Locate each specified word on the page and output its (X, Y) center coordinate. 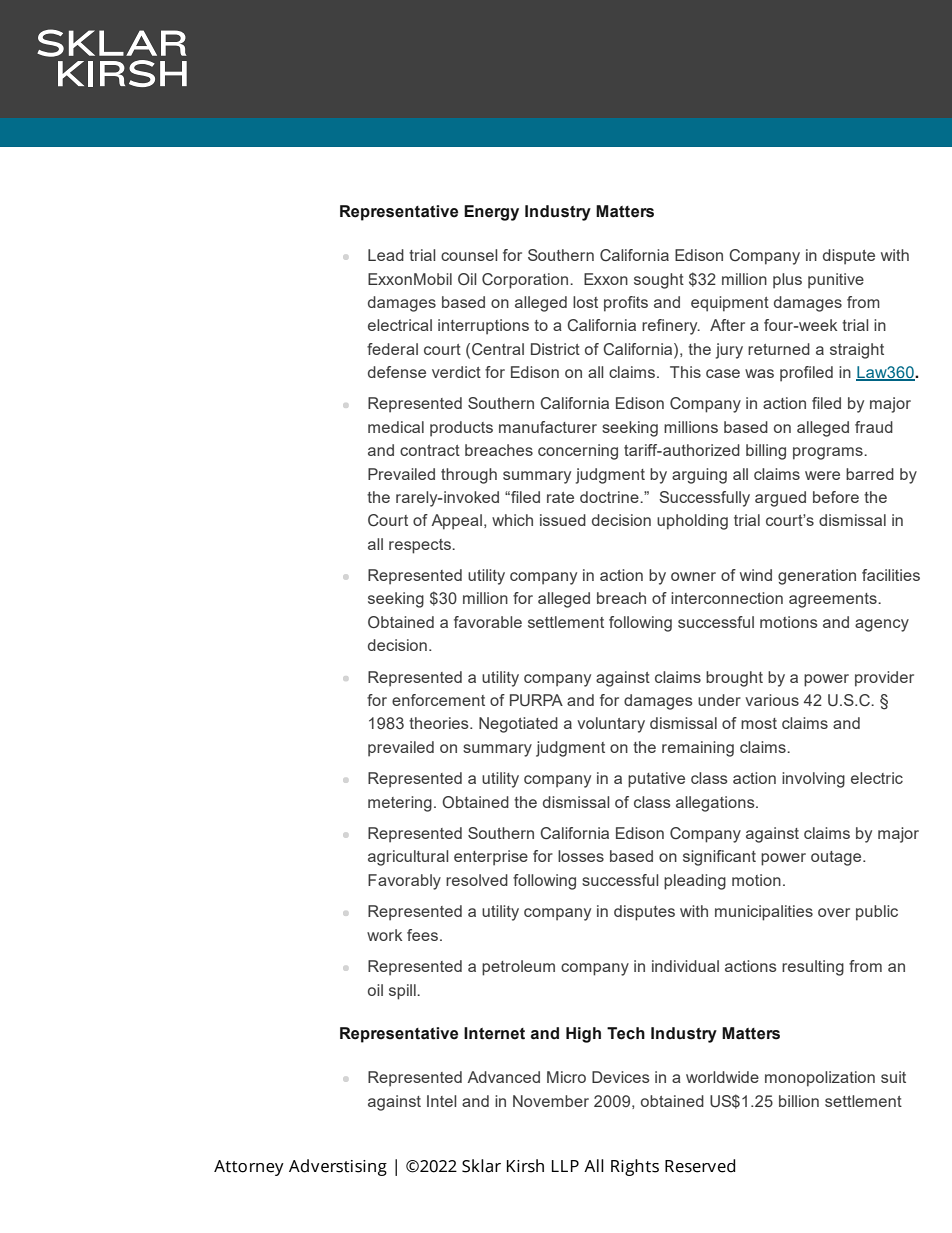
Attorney (249, 1168)
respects (421, 546)
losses (581, 856)
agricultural (408, 858)
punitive (836, 281)
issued (563, 520)
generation (817, 577)
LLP (565, 1166)
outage (837, 858)
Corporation (526, 281)
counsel (469, 255)
